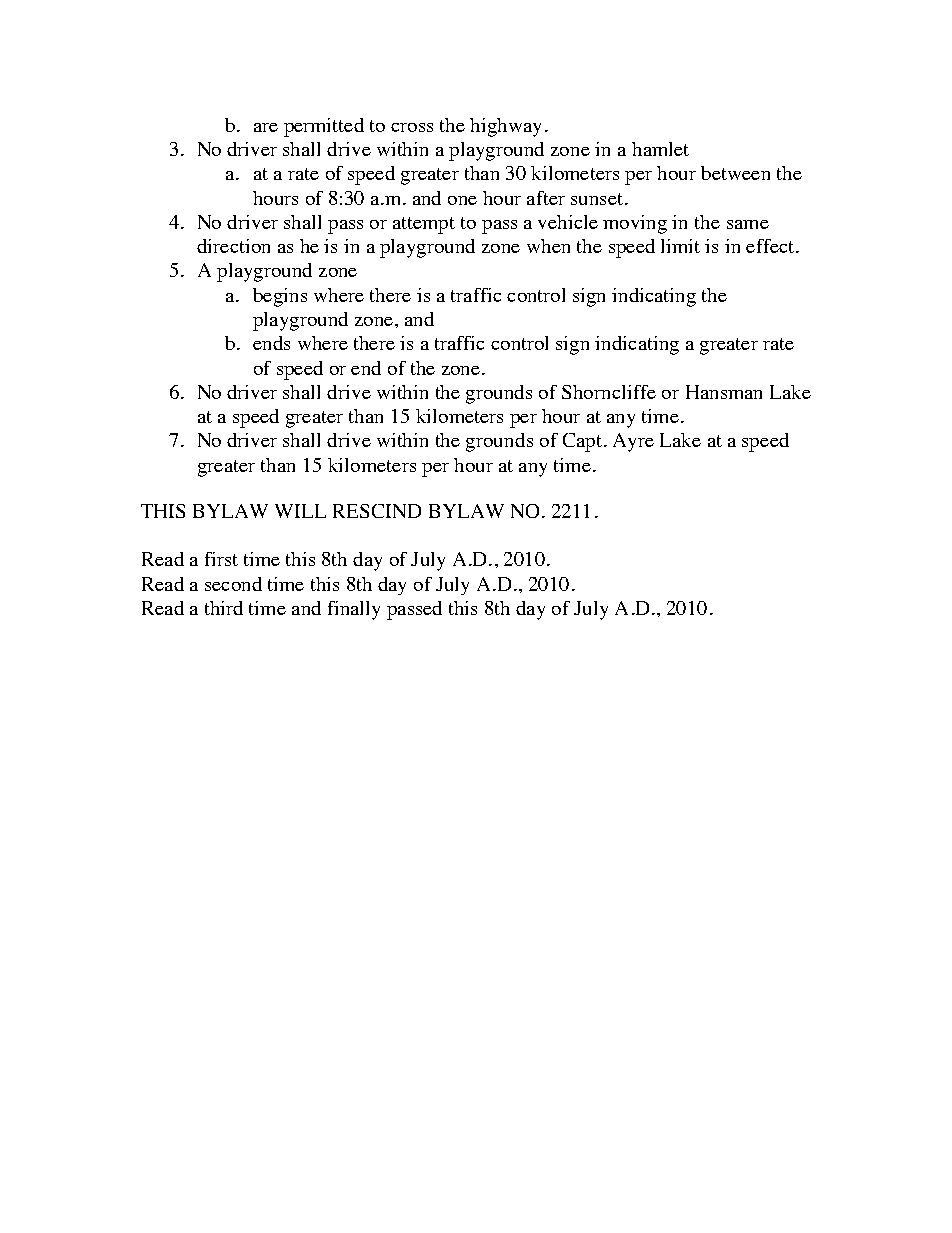 The width and height of the screenshot is (952, 1233). What do you see at coordinates (505, 127) in the screenshot?
I see `highway` at bounding box center [505, 127].
